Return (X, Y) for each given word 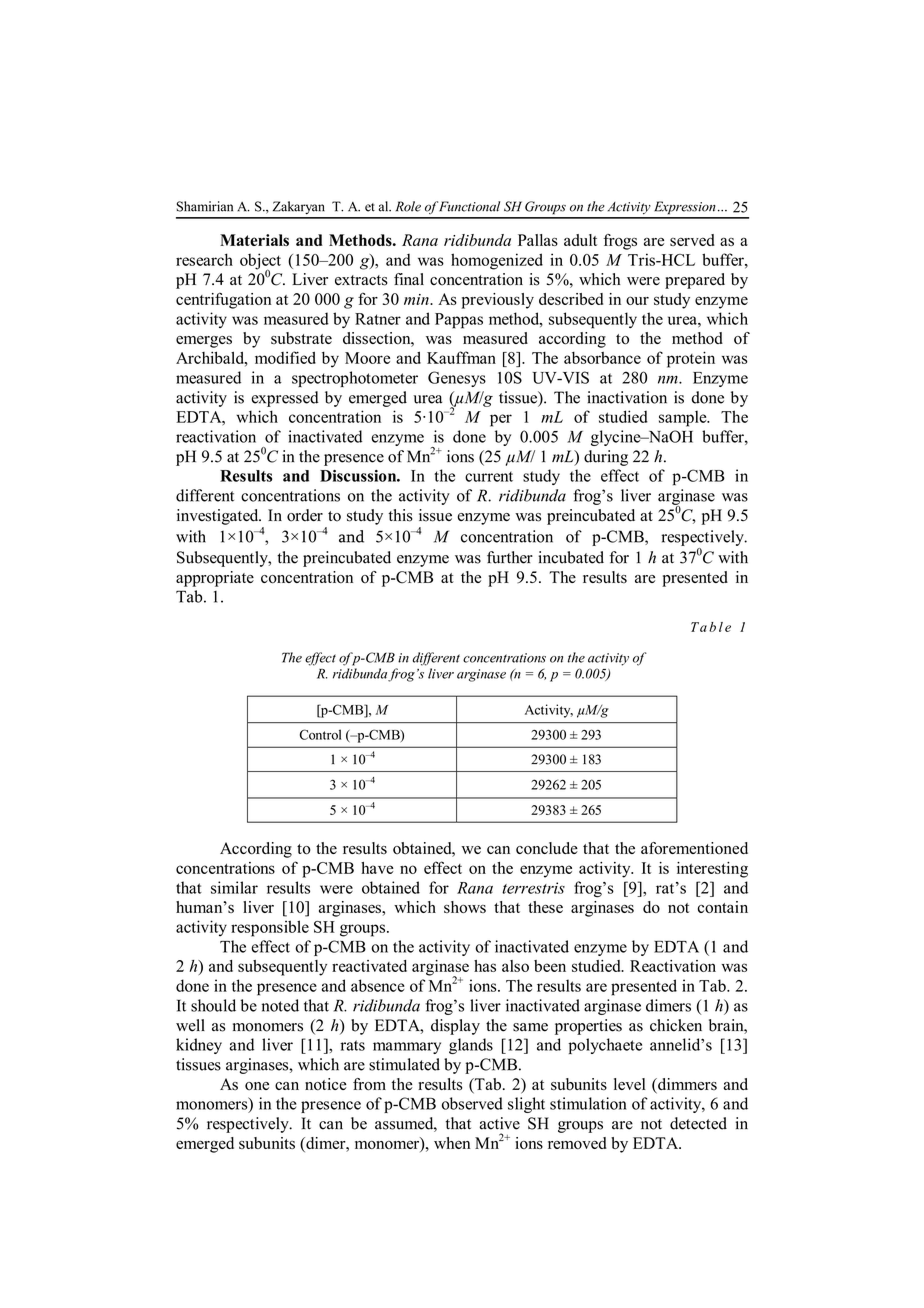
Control (320, 734)
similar (234, 887)
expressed (285, 399)
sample (684, 419)
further (510, 557)
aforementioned (694, 848)
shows (465, 907)
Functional (469, 206)
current (489, 476)
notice (326, 1084)
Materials (254, 240)
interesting (712, 870)
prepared (695, 281)
